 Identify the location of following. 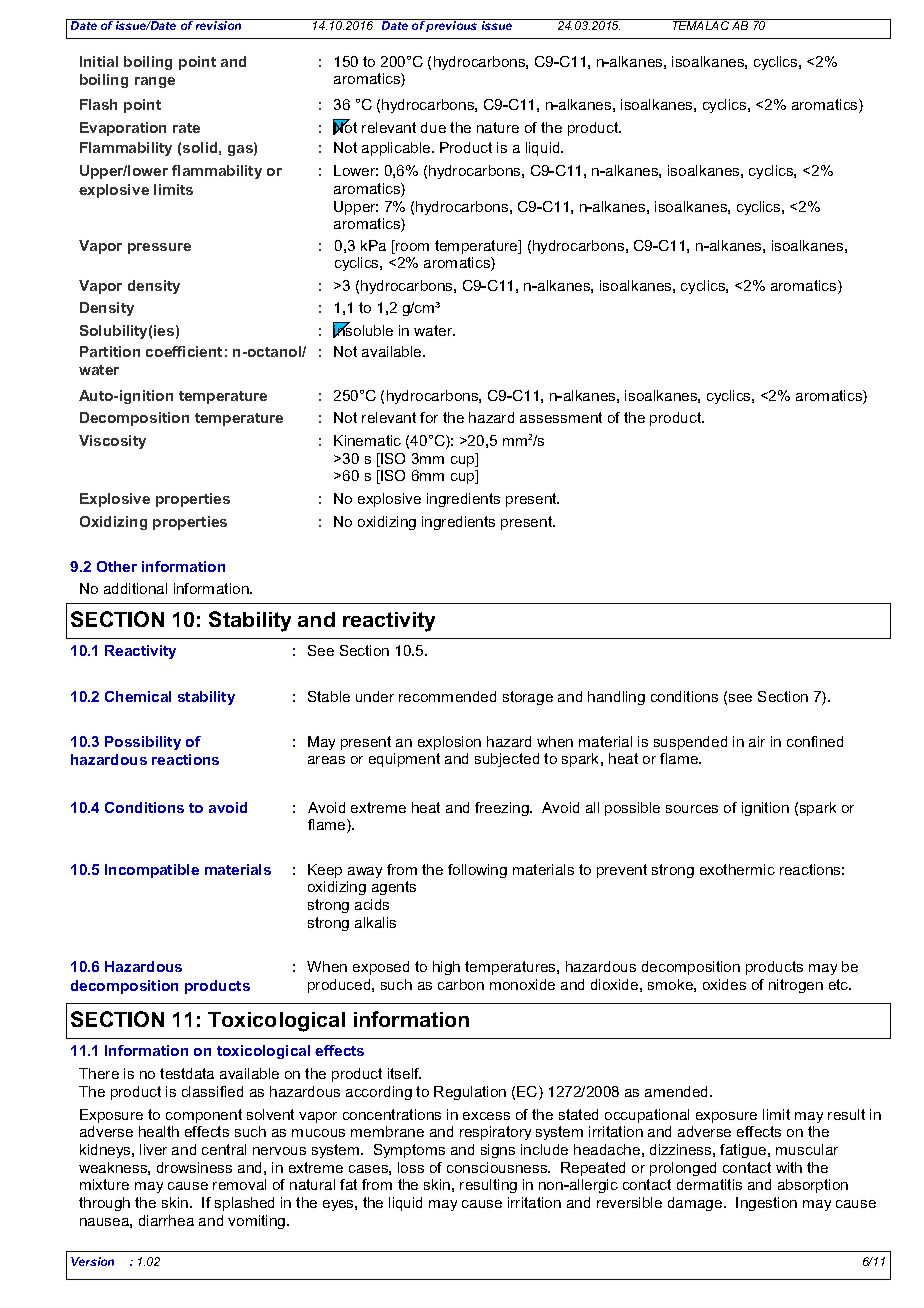
(477, 871).
